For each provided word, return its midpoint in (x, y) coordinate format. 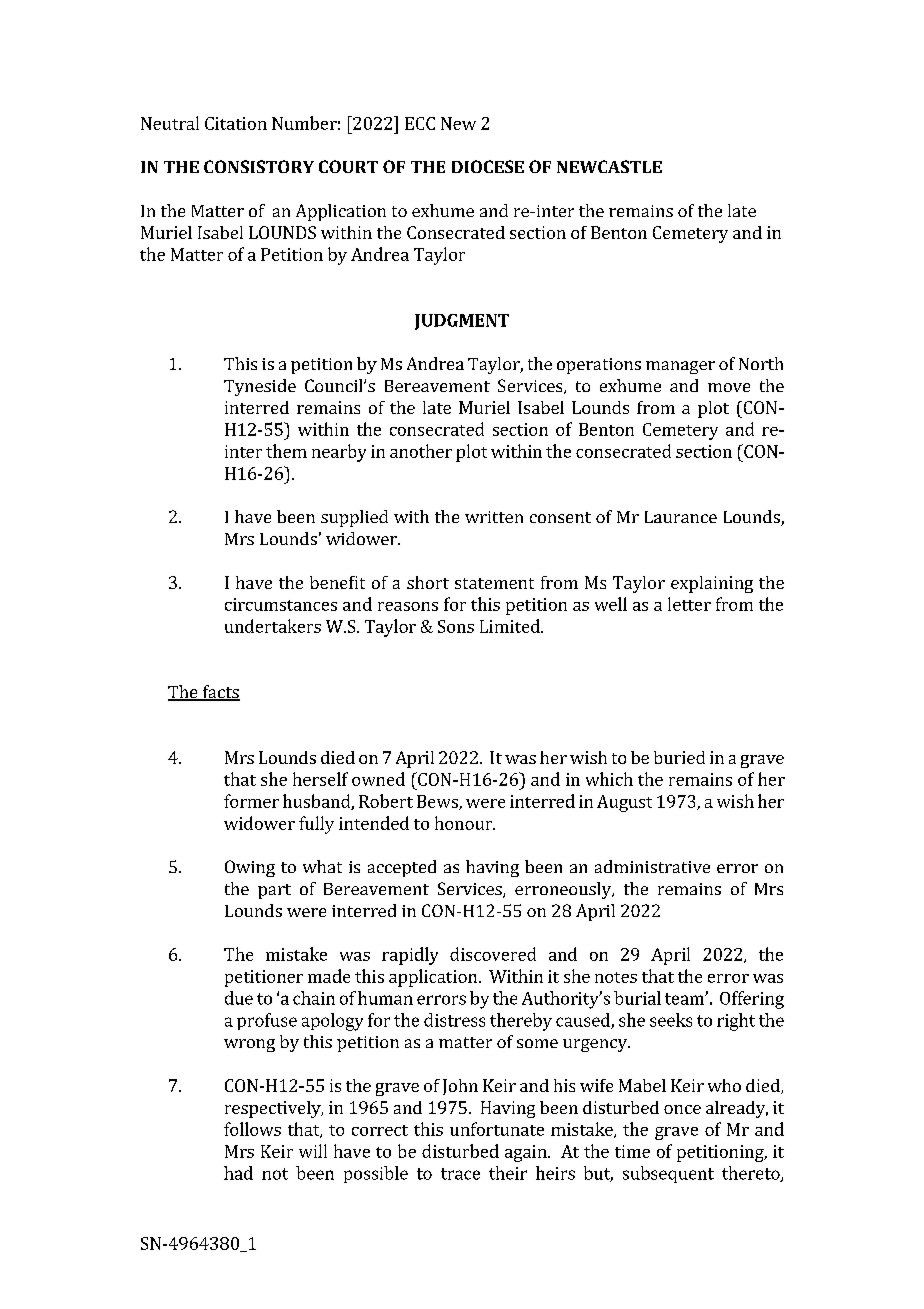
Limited (511, 626)
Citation (236, 123)
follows (252, 1129)
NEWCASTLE (609, 166)
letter (689, 604)
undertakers (273, 626)
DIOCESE (488, 166)
